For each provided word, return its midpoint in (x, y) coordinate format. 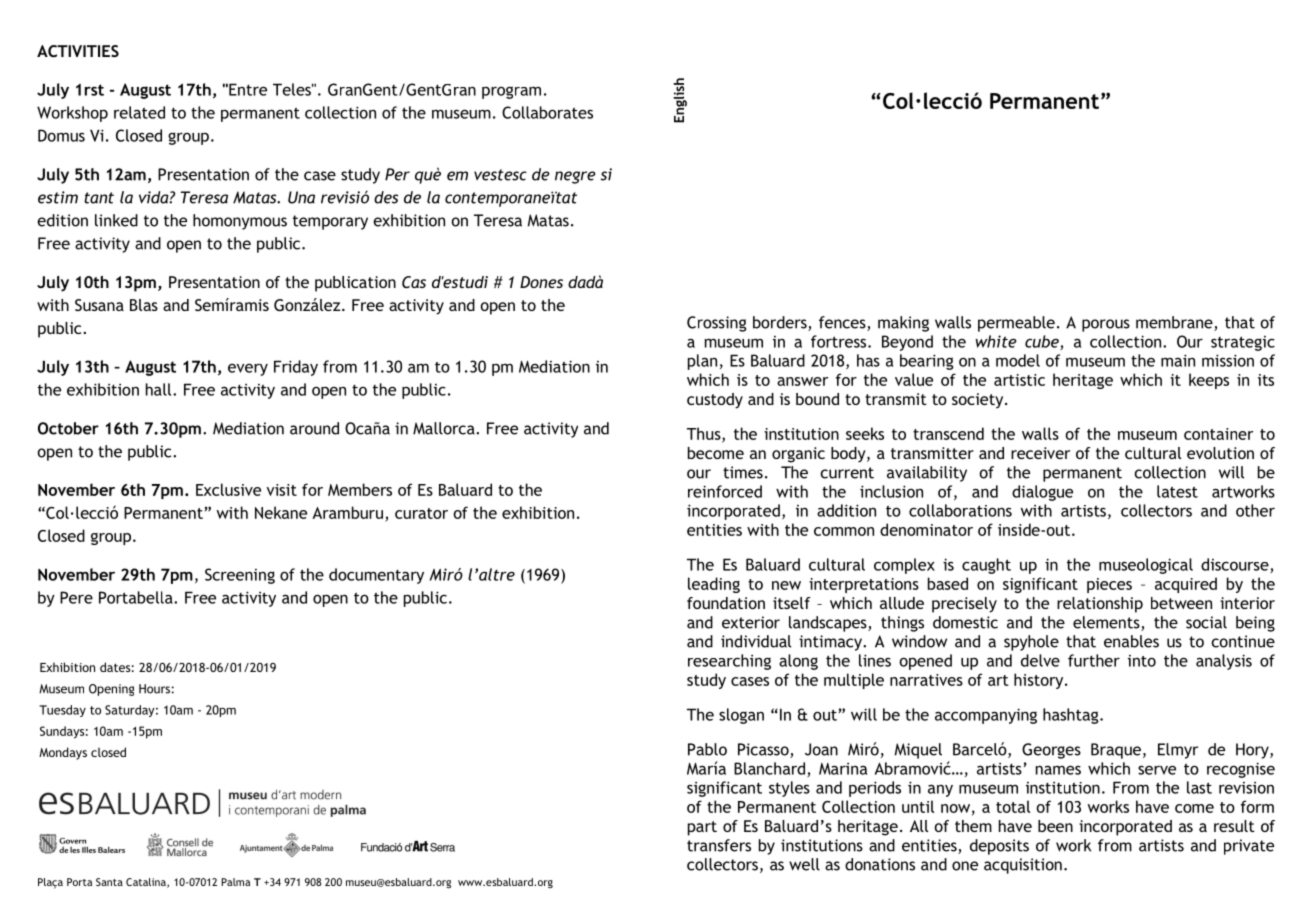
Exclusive (228, 489)
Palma (235, 882)
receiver (1040, 453)
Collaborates (547, 112)
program (511, 92)
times (743, 472)
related (139, 112)
